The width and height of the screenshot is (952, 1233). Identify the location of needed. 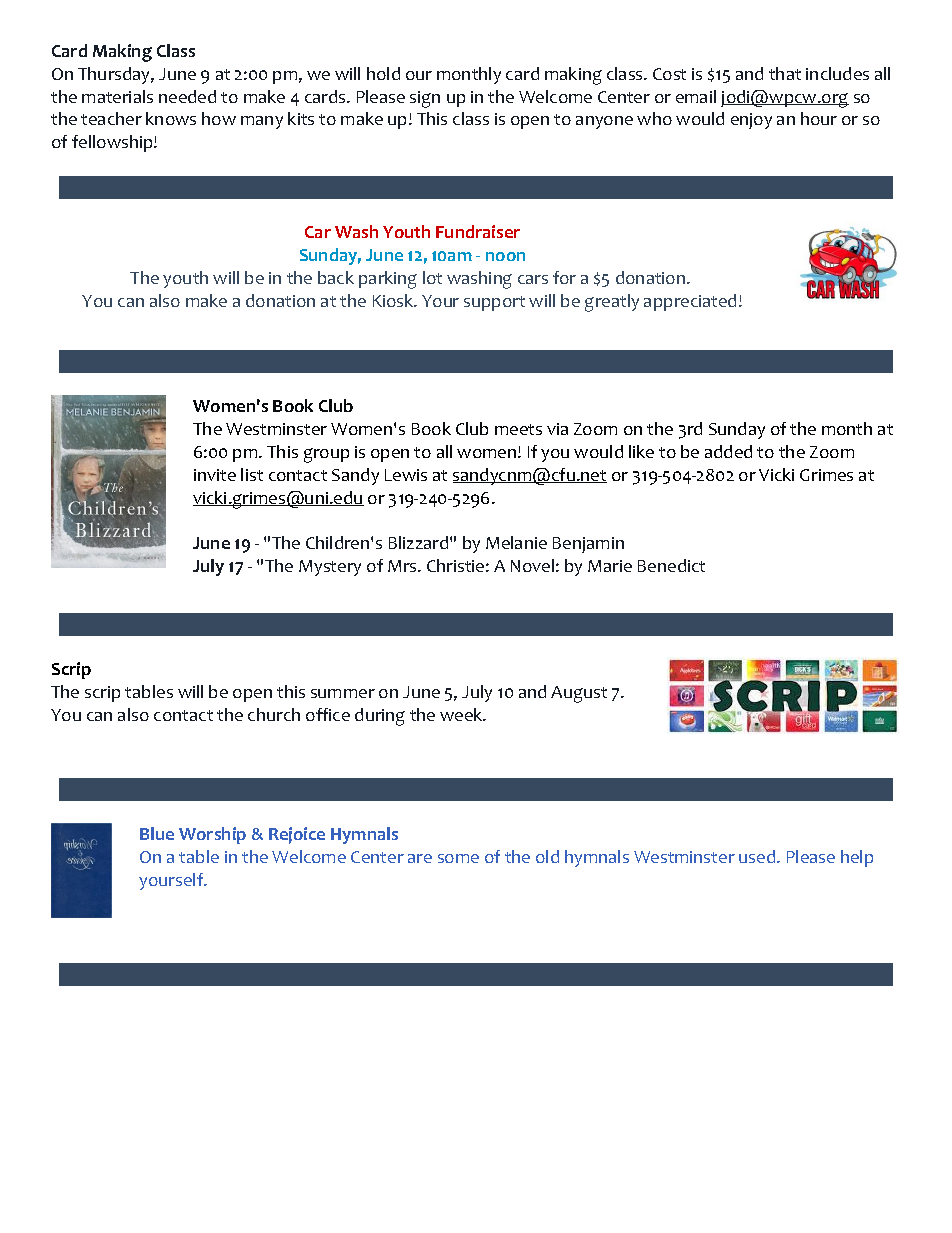
(187, 96).
